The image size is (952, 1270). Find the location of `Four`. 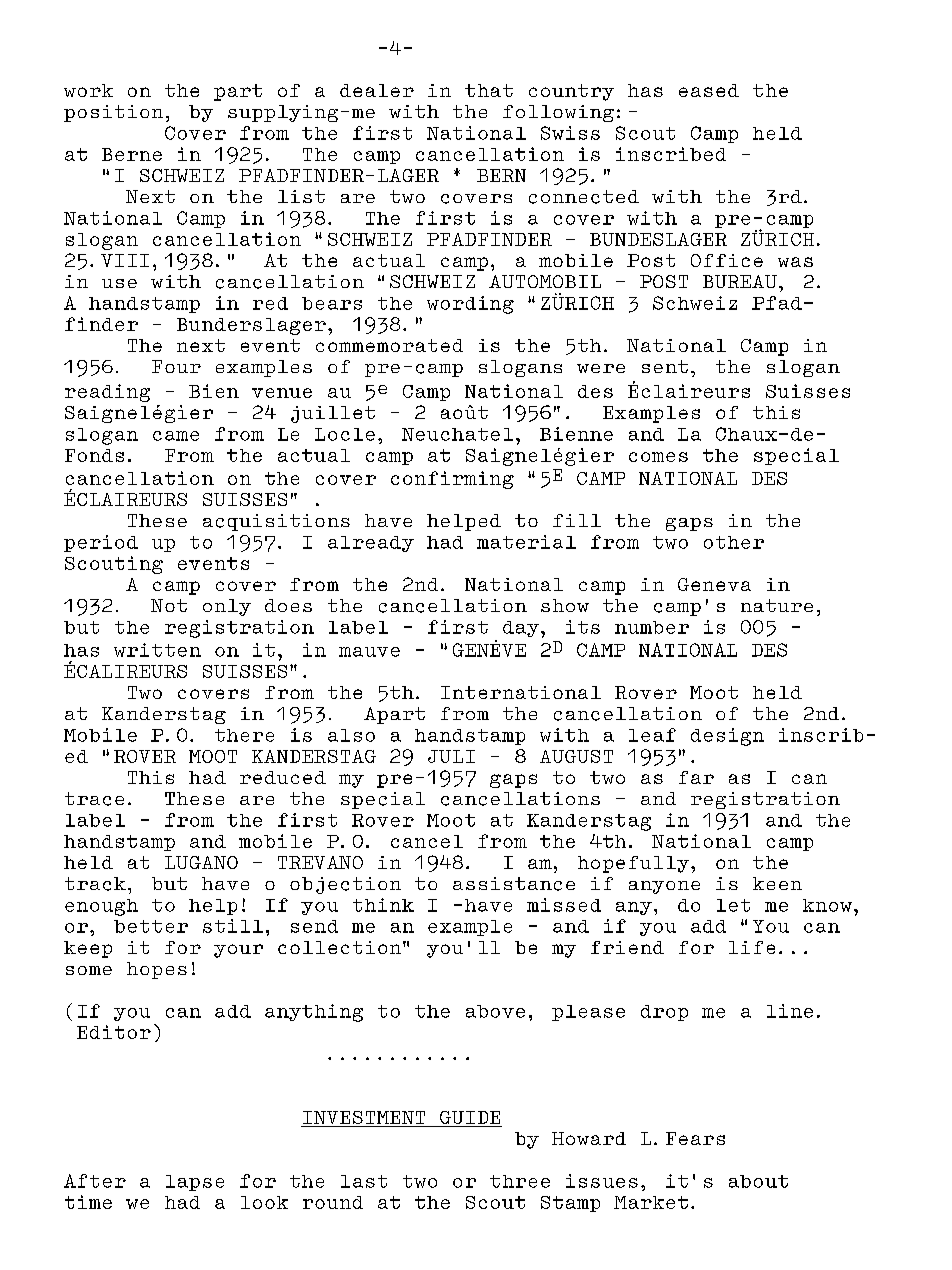

Four is located at coordinates (176, 366).
